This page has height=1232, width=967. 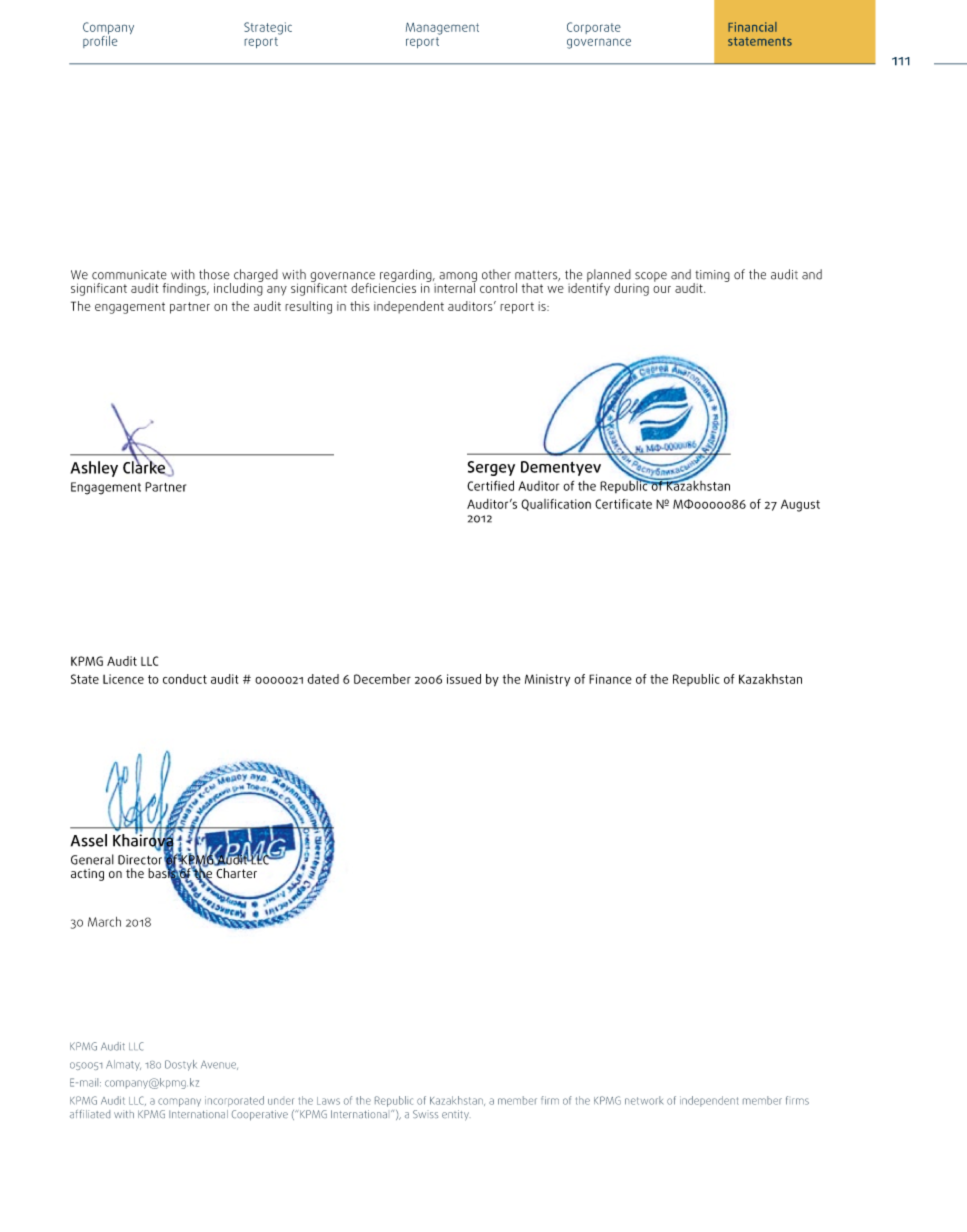 I want to click on Finance, so click(x=610, y=679).
